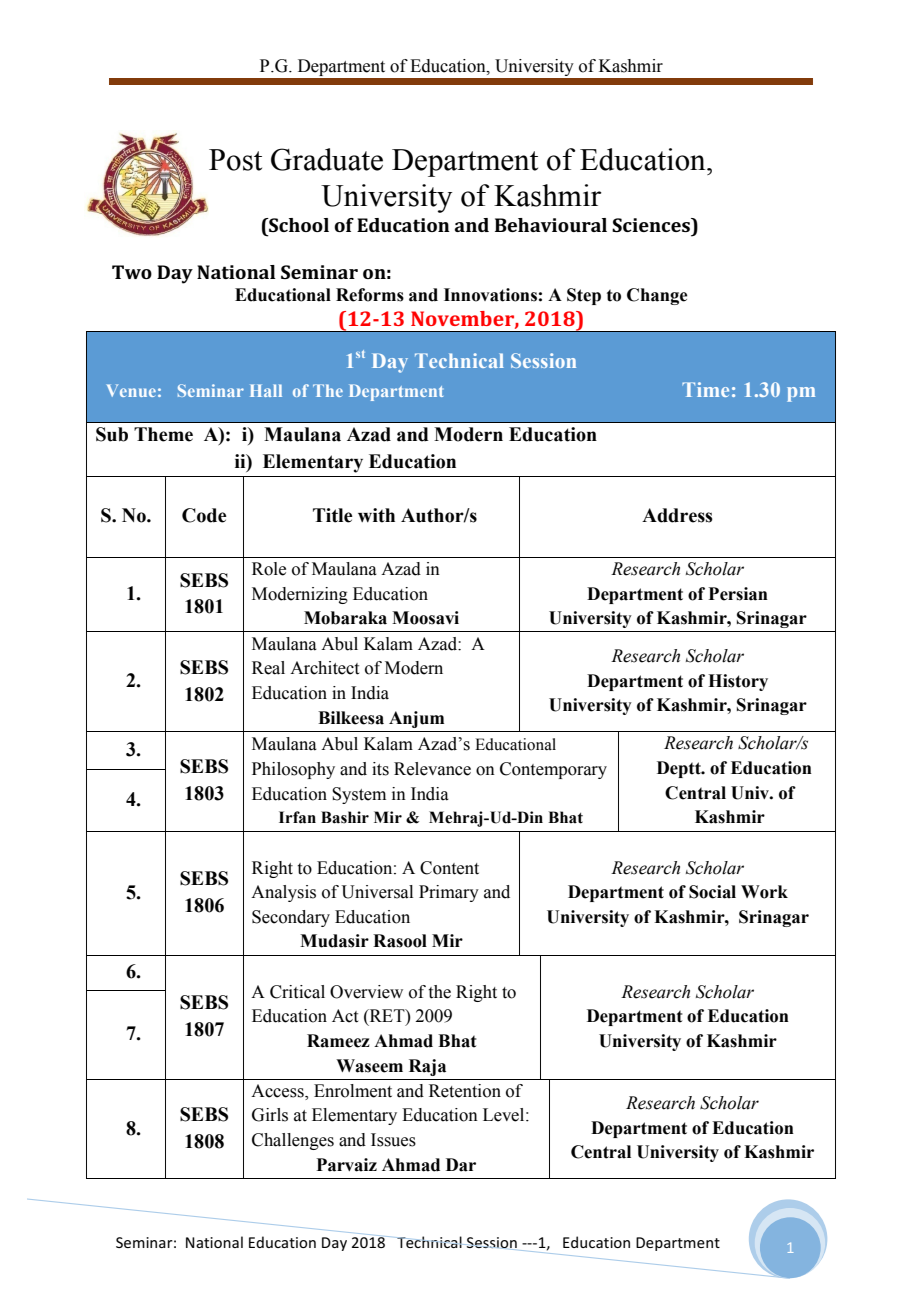  What do you see at coordinates (738, 682) in the document?
I see `History` at bounding box center [738, 682].
